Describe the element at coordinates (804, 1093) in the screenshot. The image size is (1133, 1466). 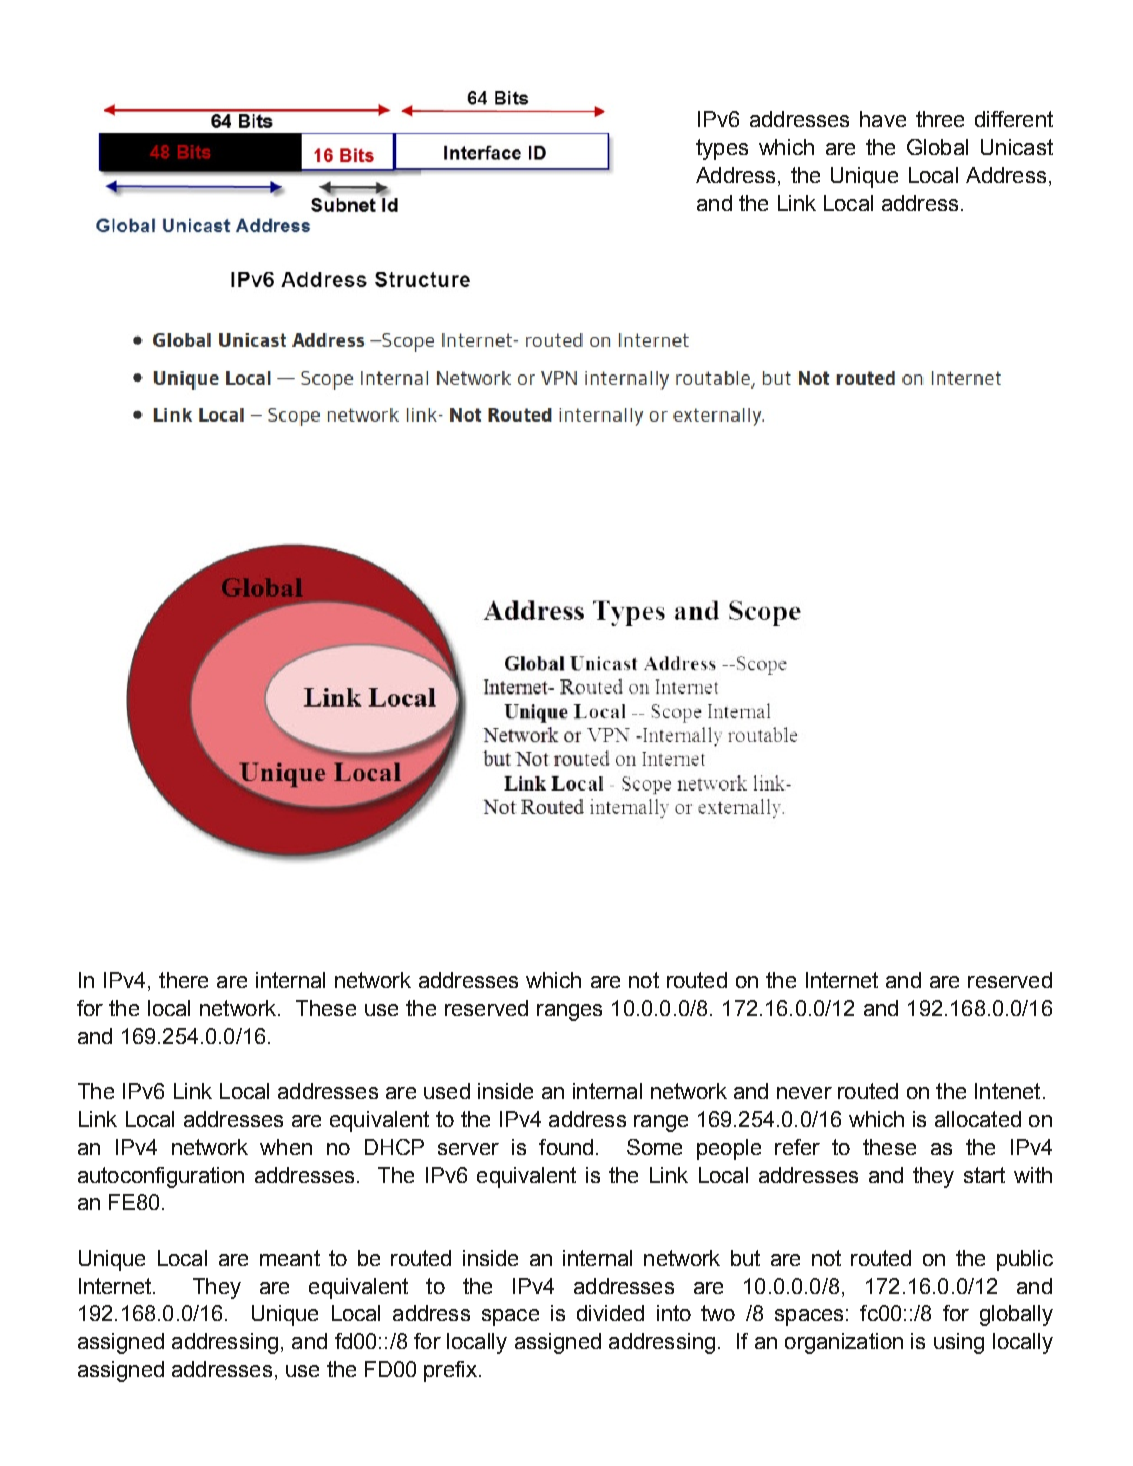
I see `never` at that location.
